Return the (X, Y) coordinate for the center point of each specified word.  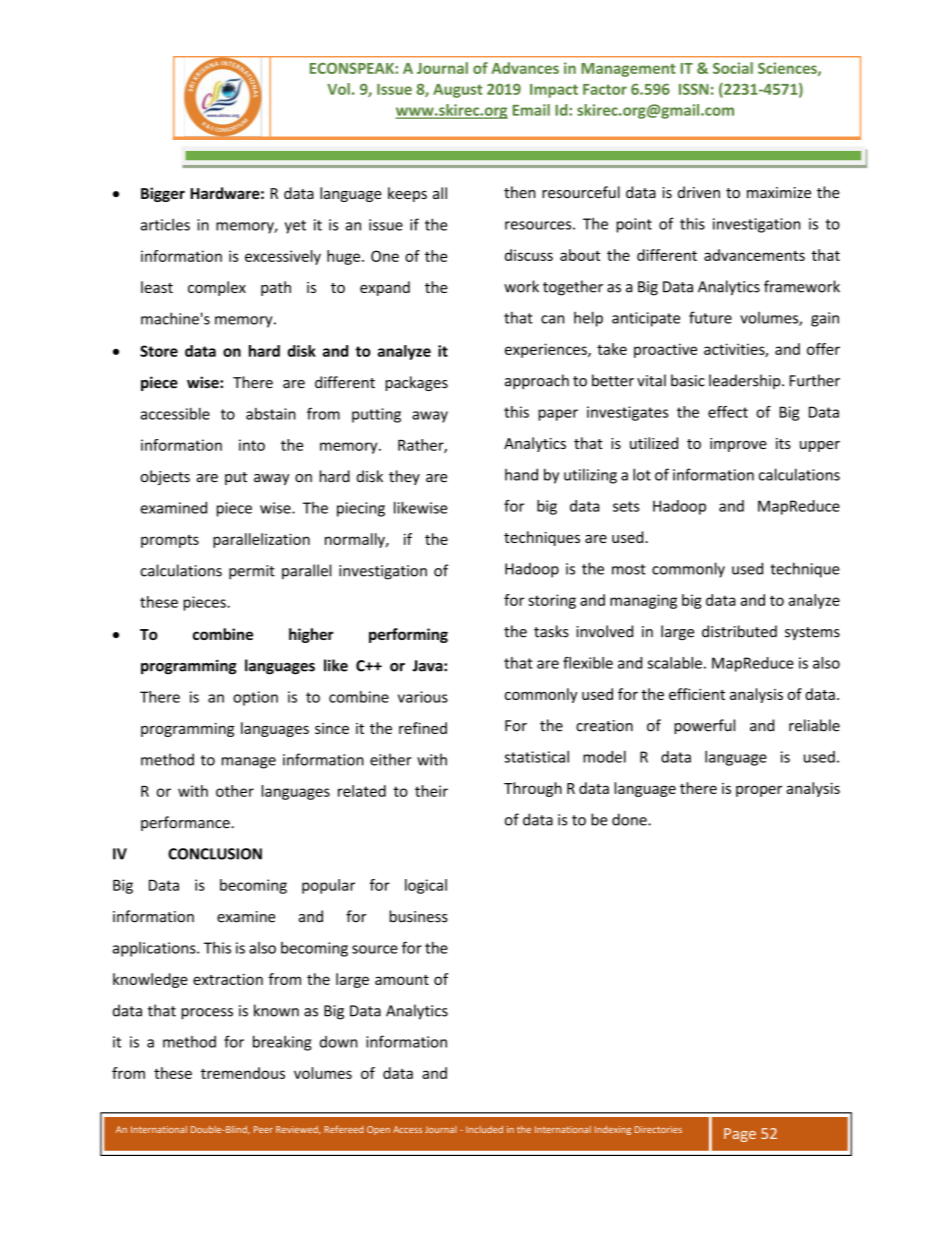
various (423, 697)
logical (426, 886)
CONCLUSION (215, 854)
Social (733, 68)
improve (738, 445)
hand (521, 474)
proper (759, 791)
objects (165, 477)
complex (217, 288)
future (710, 317)
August (457, 91)
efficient (697, 694)
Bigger (163, 194)
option (255, 698)
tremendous (243, 1073)
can (552, 319)
